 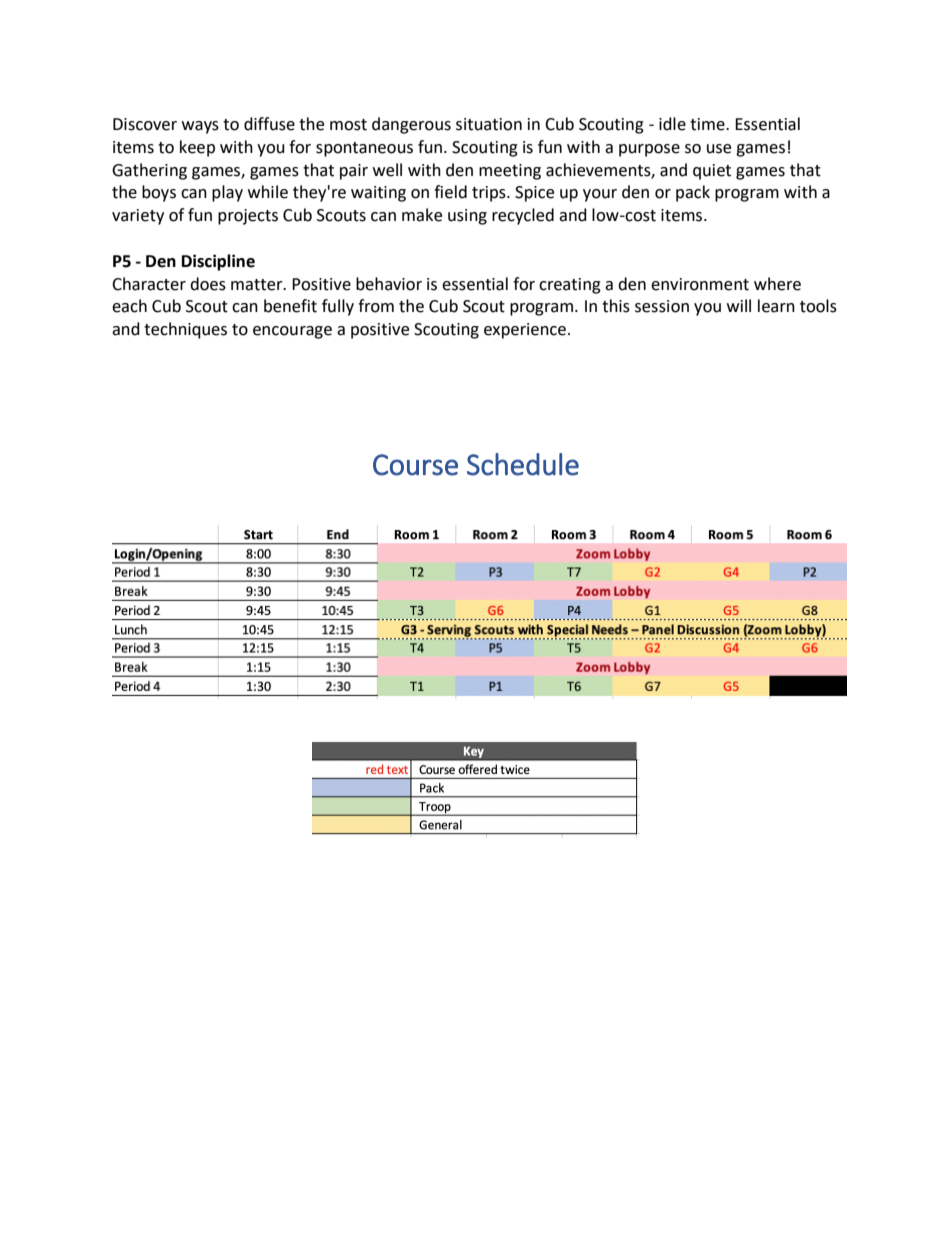 What do you see at coordinates (185, 330) in the screenshot?
I see `techniques` at bounding box center [185, 330].
